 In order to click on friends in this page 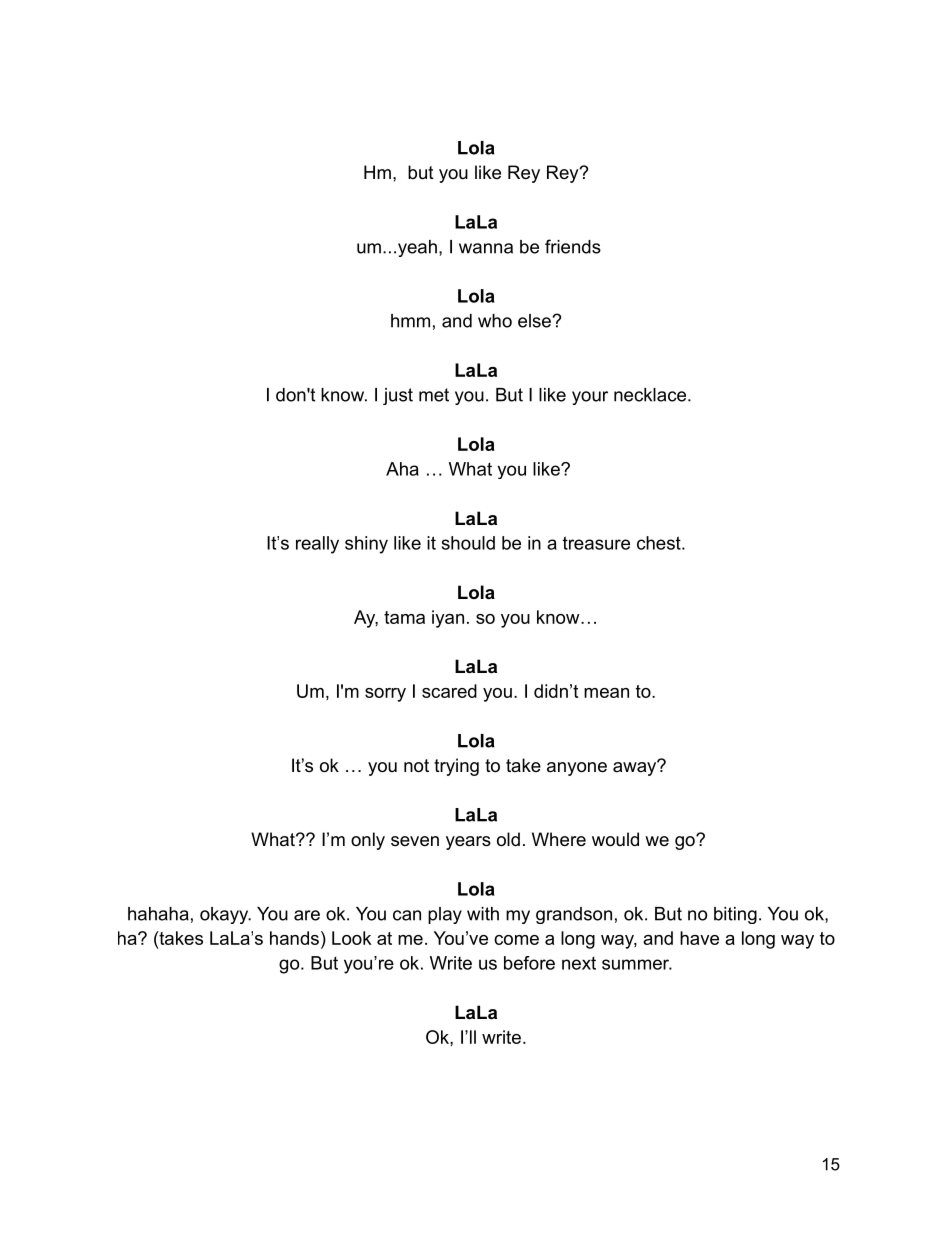, I will do `click(573, 246)`.
